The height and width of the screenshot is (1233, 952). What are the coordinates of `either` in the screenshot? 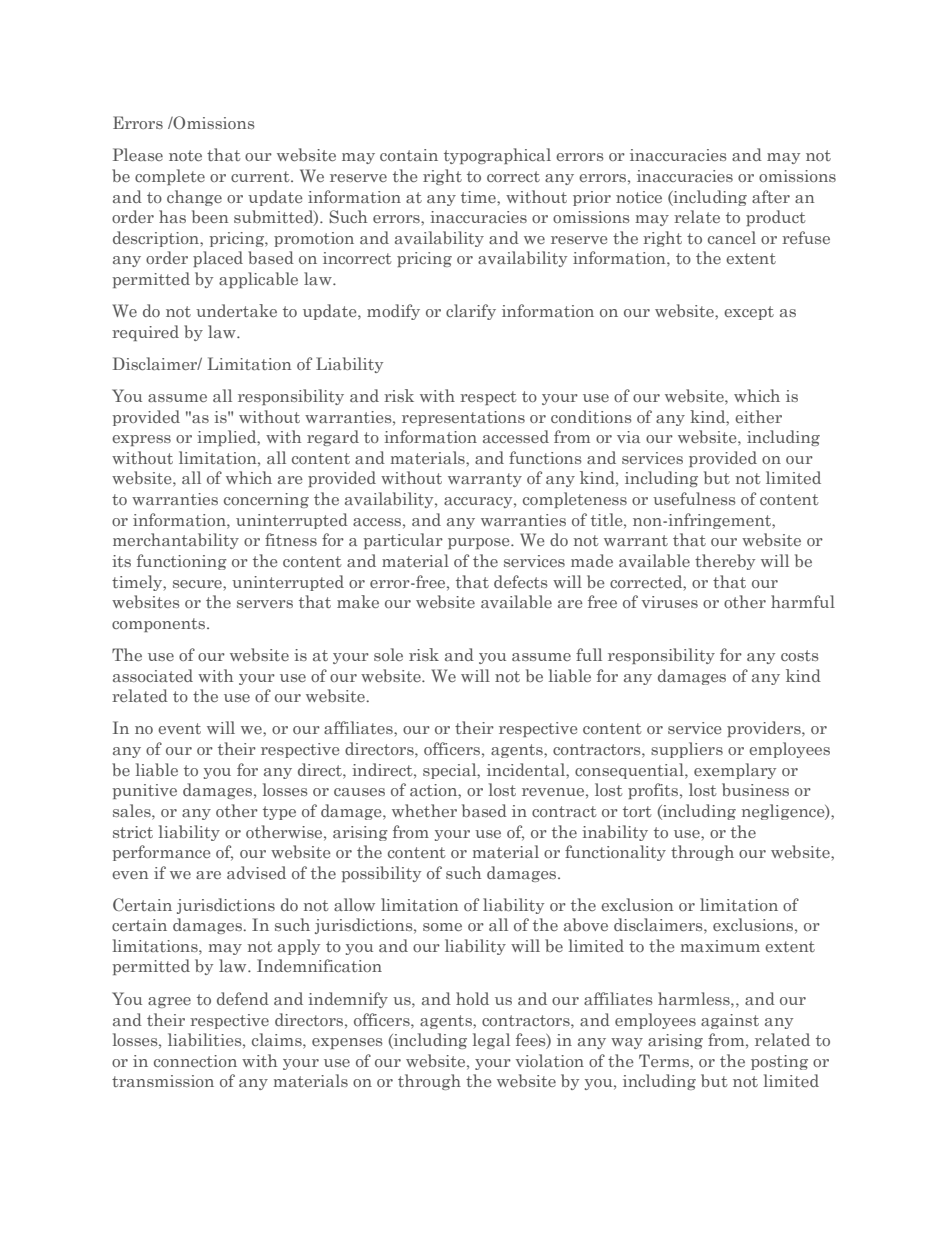 It's located at (758, 416).
